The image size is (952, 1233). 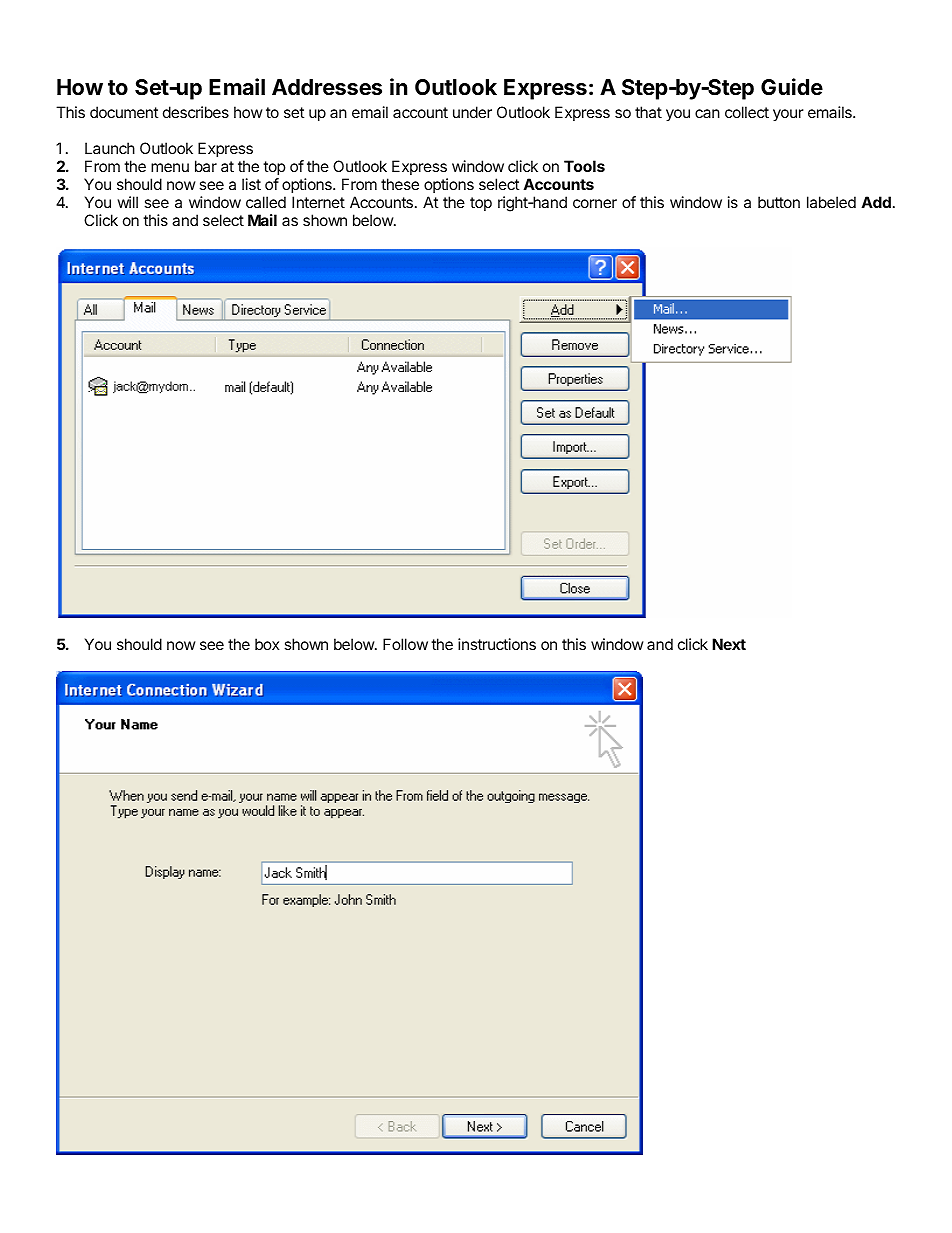 I want to click on describes, so click(x=196, y=112).
